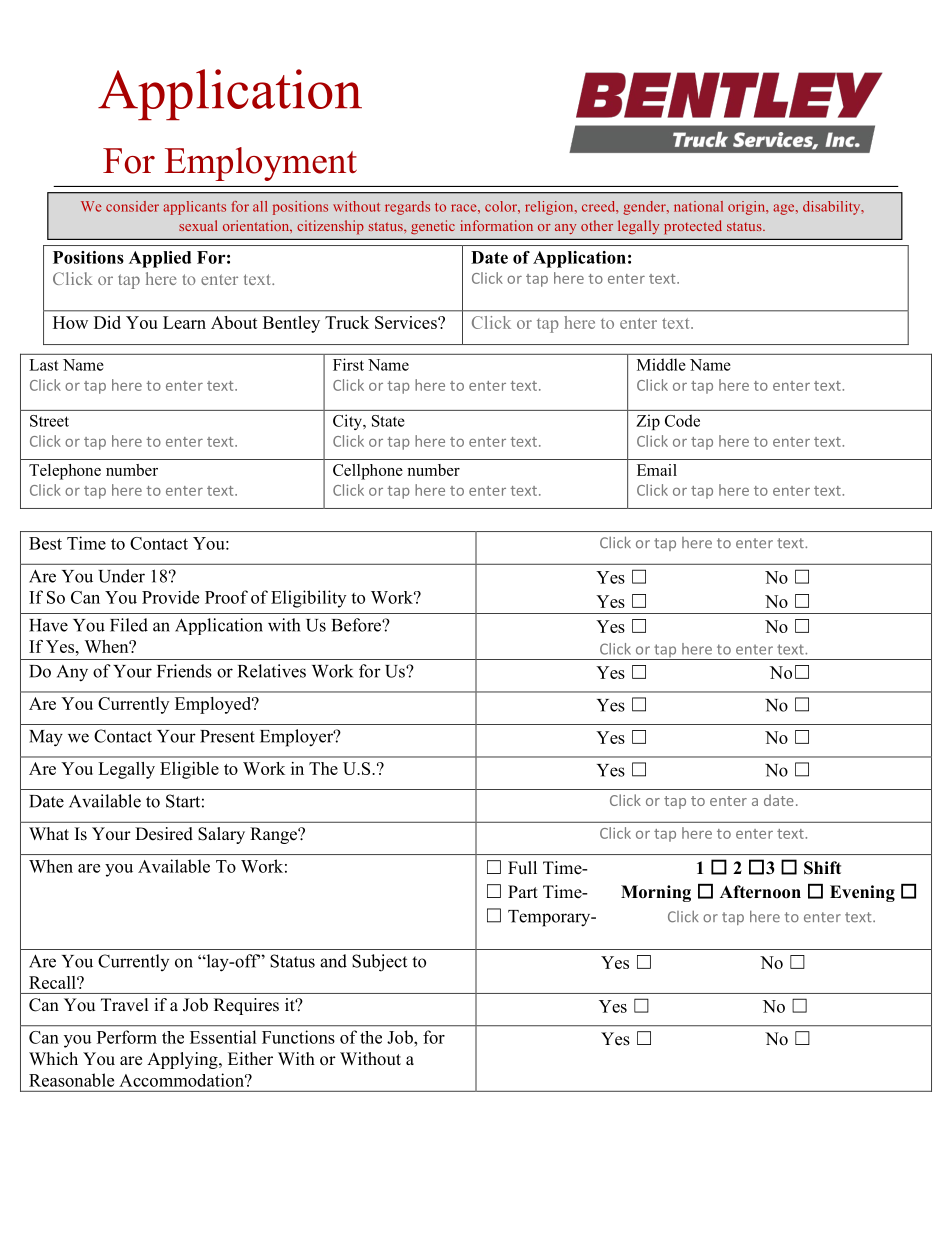  What do you see at coordinates (388, 421) in the page?
I see `State` at bounding box center [388, 421].
